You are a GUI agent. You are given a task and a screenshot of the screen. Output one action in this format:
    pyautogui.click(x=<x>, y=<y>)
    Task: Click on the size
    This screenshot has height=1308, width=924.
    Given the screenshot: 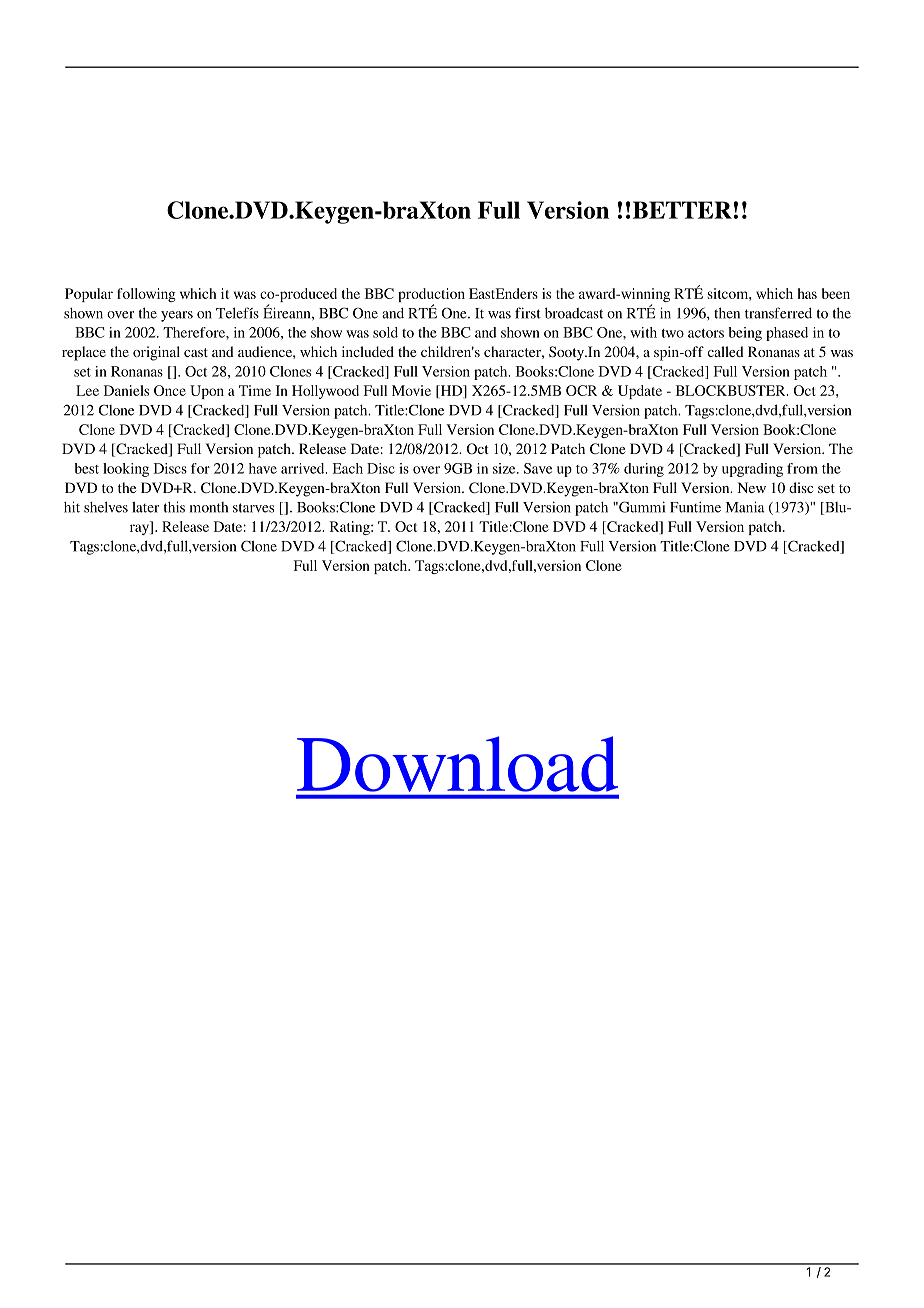 What is the action you would take?
    pyautogui.click(x=505, y=468)
